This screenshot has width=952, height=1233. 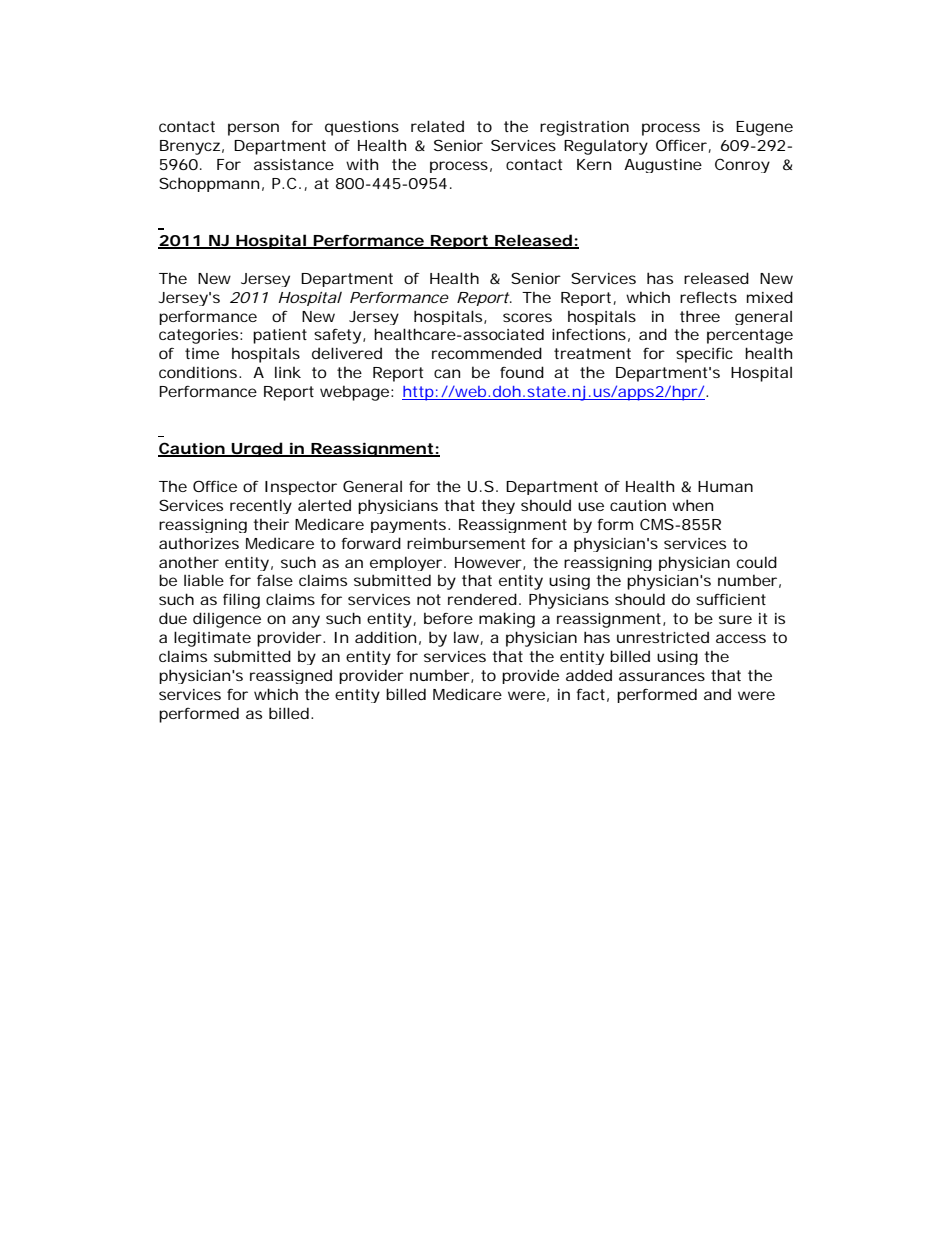 What do you see at coordinates (468, 638) in the screenshot?
I see `law` at bounding box center [468, 638].
